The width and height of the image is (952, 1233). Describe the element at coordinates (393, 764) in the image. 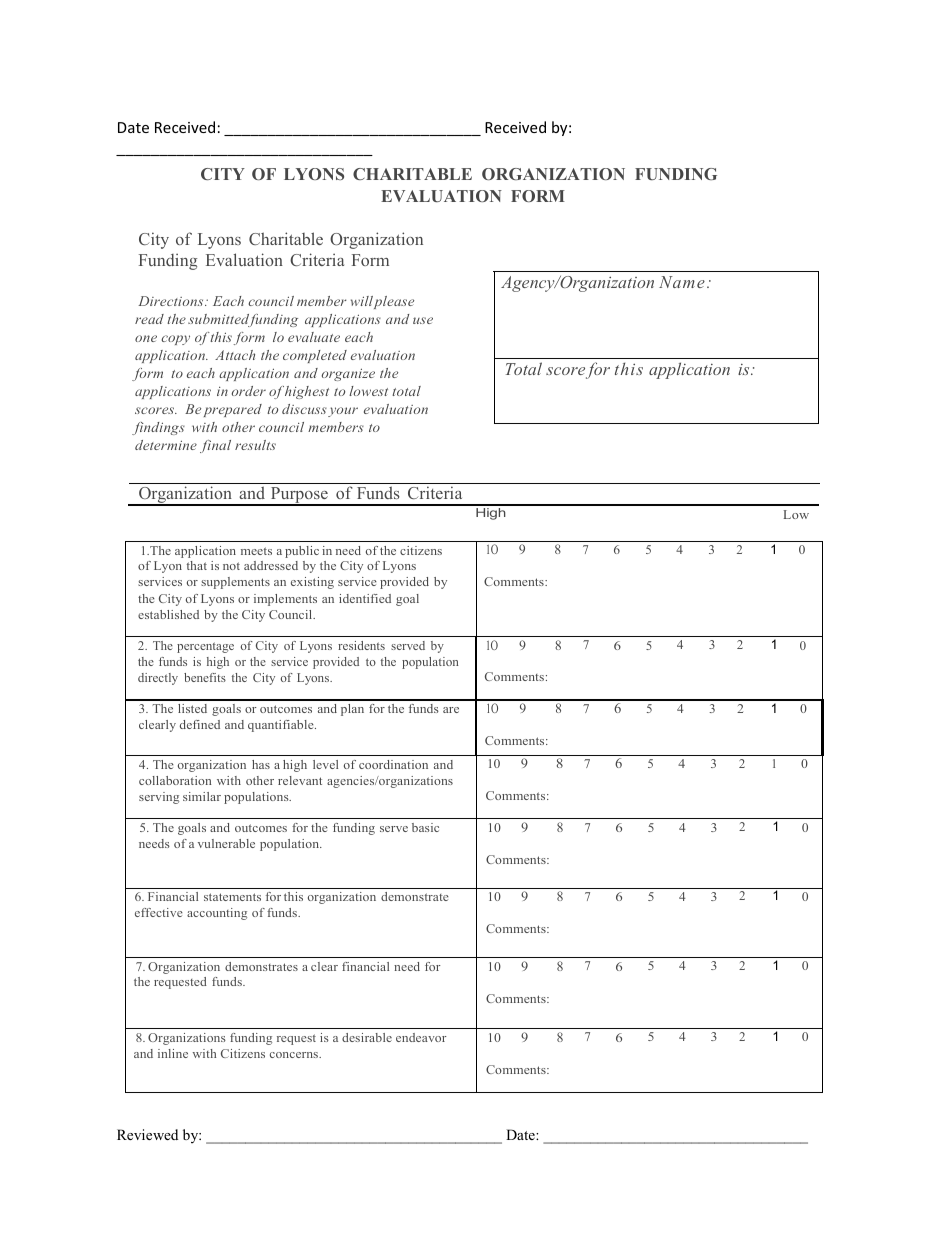

I see `coordination` at that location.
